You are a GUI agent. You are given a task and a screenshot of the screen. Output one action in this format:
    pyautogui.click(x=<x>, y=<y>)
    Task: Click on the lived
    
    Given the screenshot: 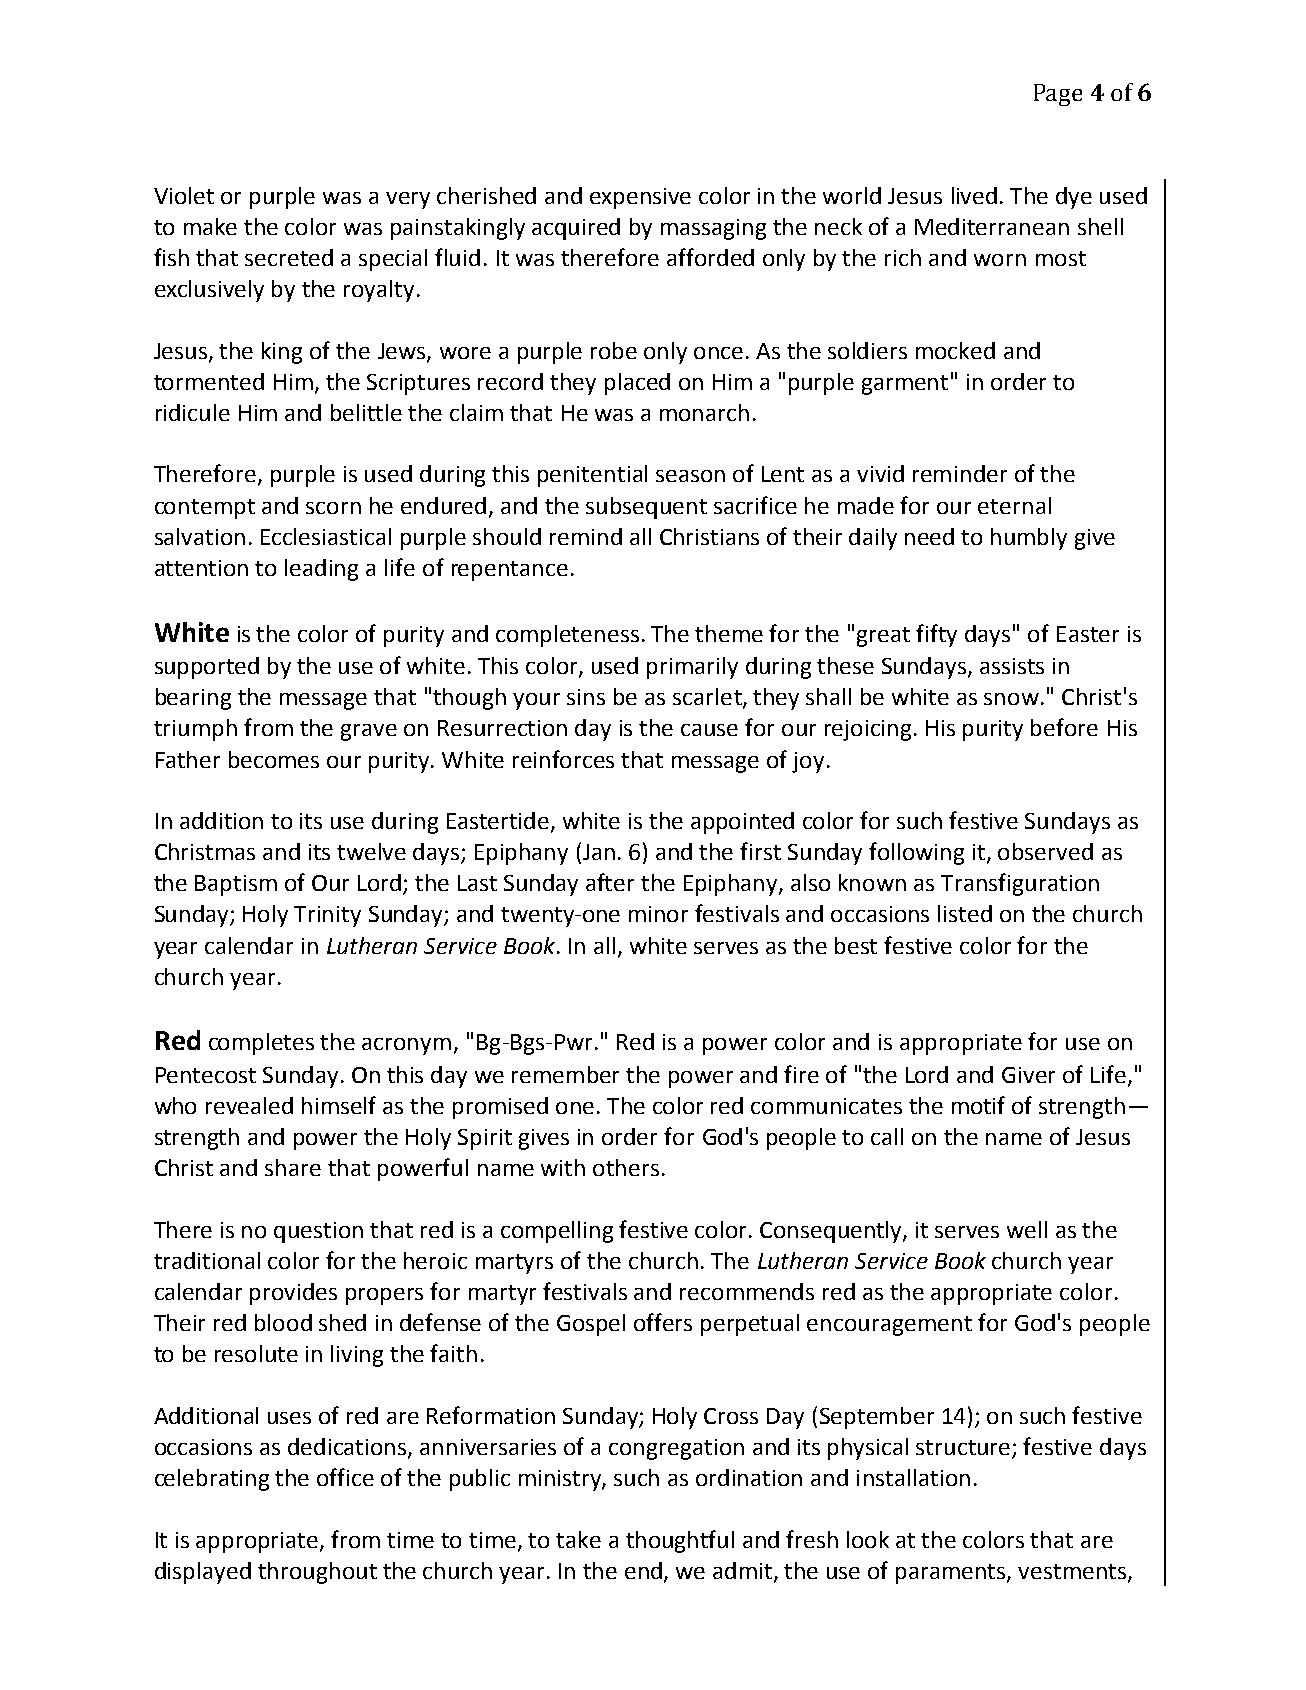 What is the action you would take?
    pyautogui.click(x=974, y=195)
